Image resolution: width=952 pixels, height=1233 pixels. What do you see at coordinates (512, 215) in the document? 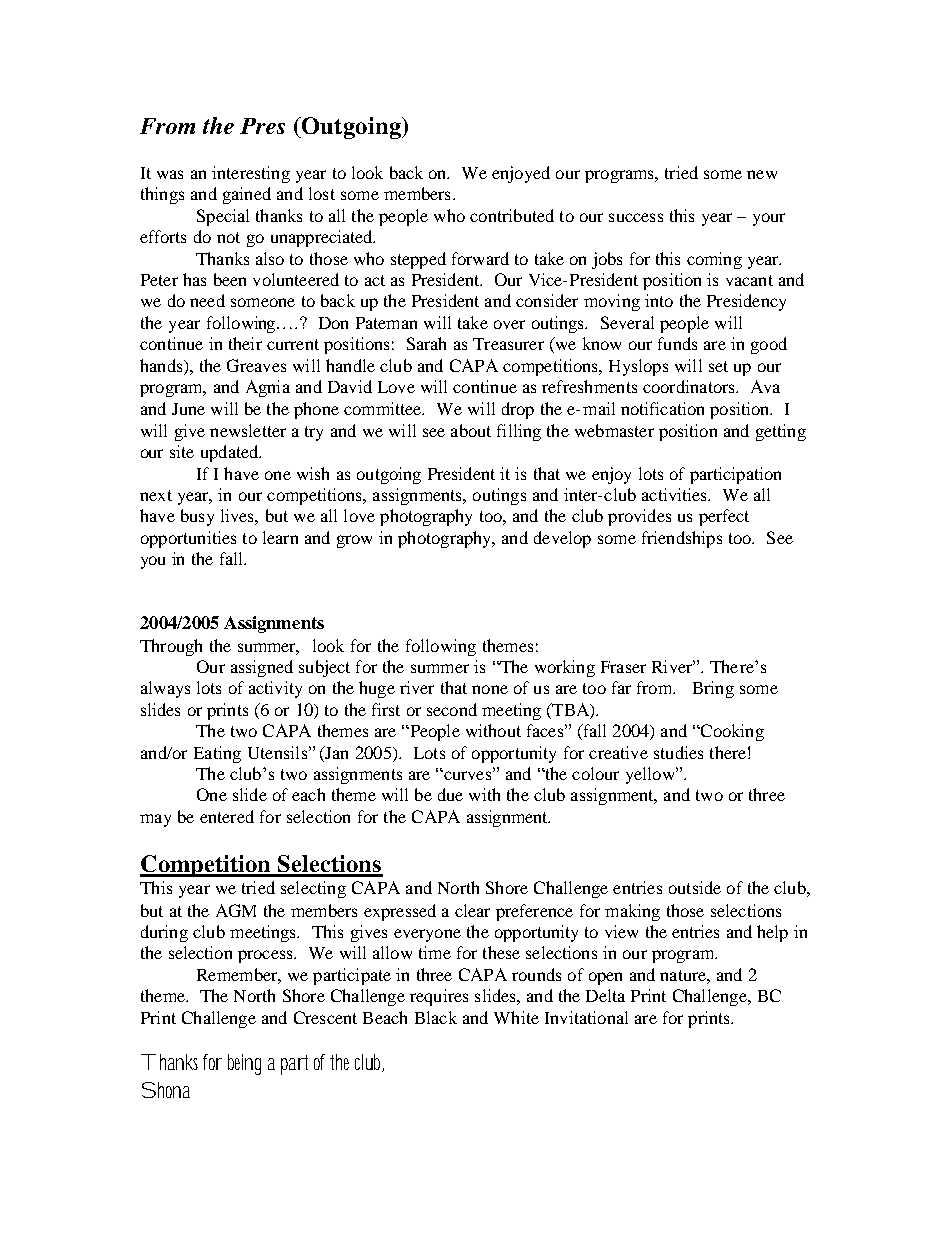
I see `contributed` at bounding box center [512, 215].
